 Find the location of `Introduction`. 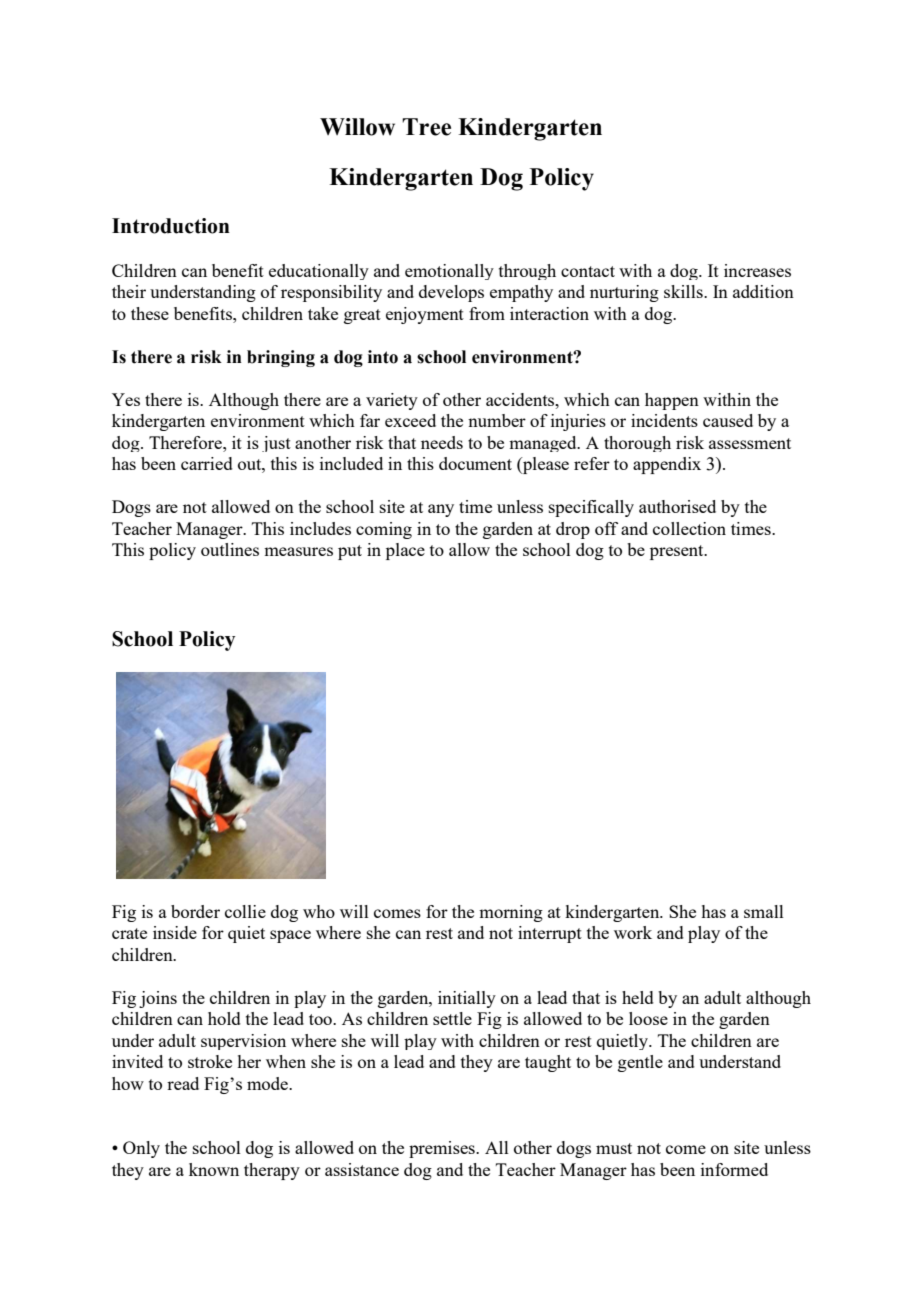

Introduction is located at coordinates (171, 226).
